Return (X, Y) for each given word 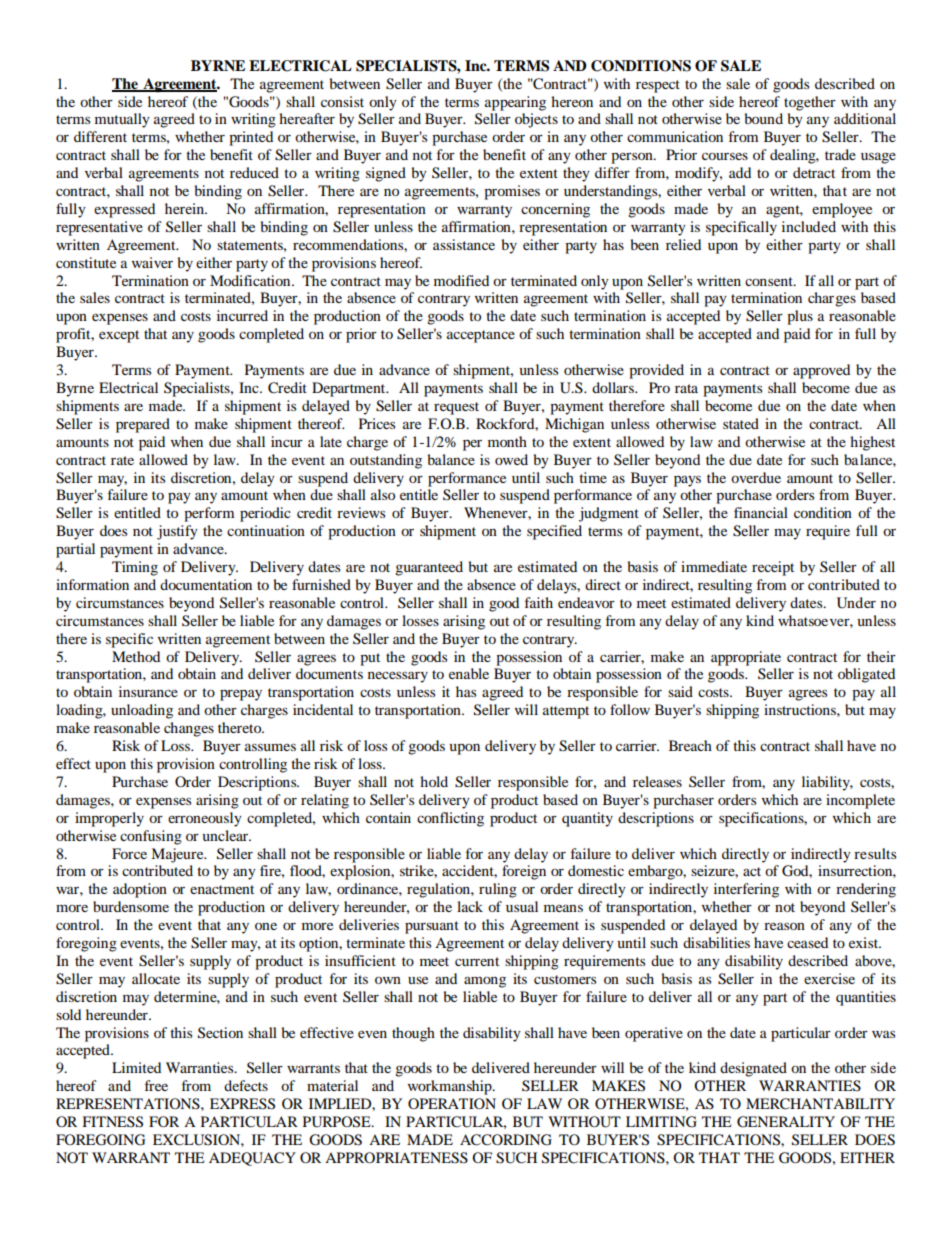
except (119, 336)
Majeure (178, 855)
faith (539, 602)
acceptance (481, 336)
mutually (122, 120)
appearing (515, 103)
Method (136, 656)
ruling (498, 890)
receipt (773, 568)
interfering (746, 890)
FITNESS (112, 1122)
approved (821, 371)
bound (764, 118)
